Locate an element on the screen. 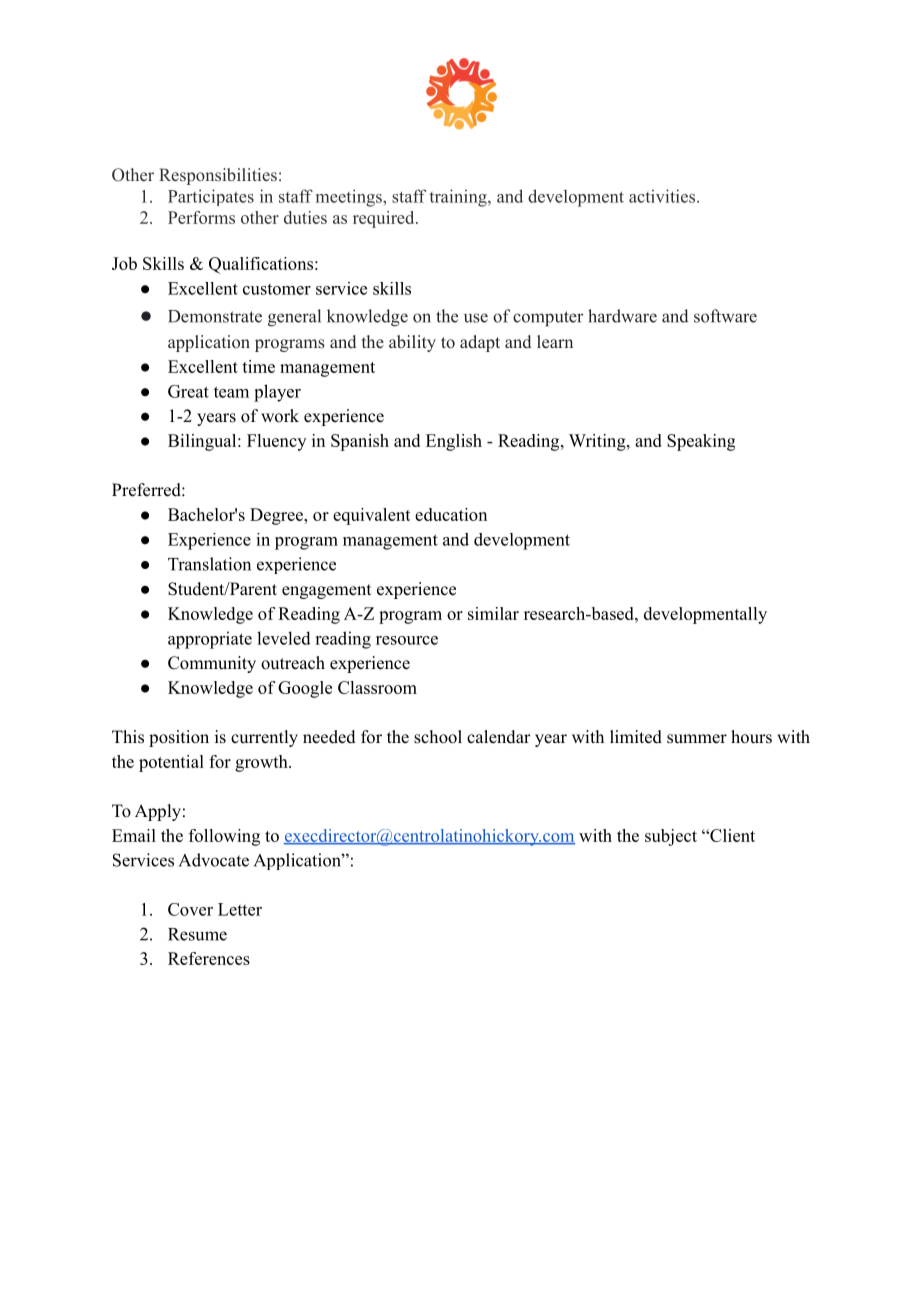 This screenshot has width=924, height=1307. education is located at coordinates (451, 514).
